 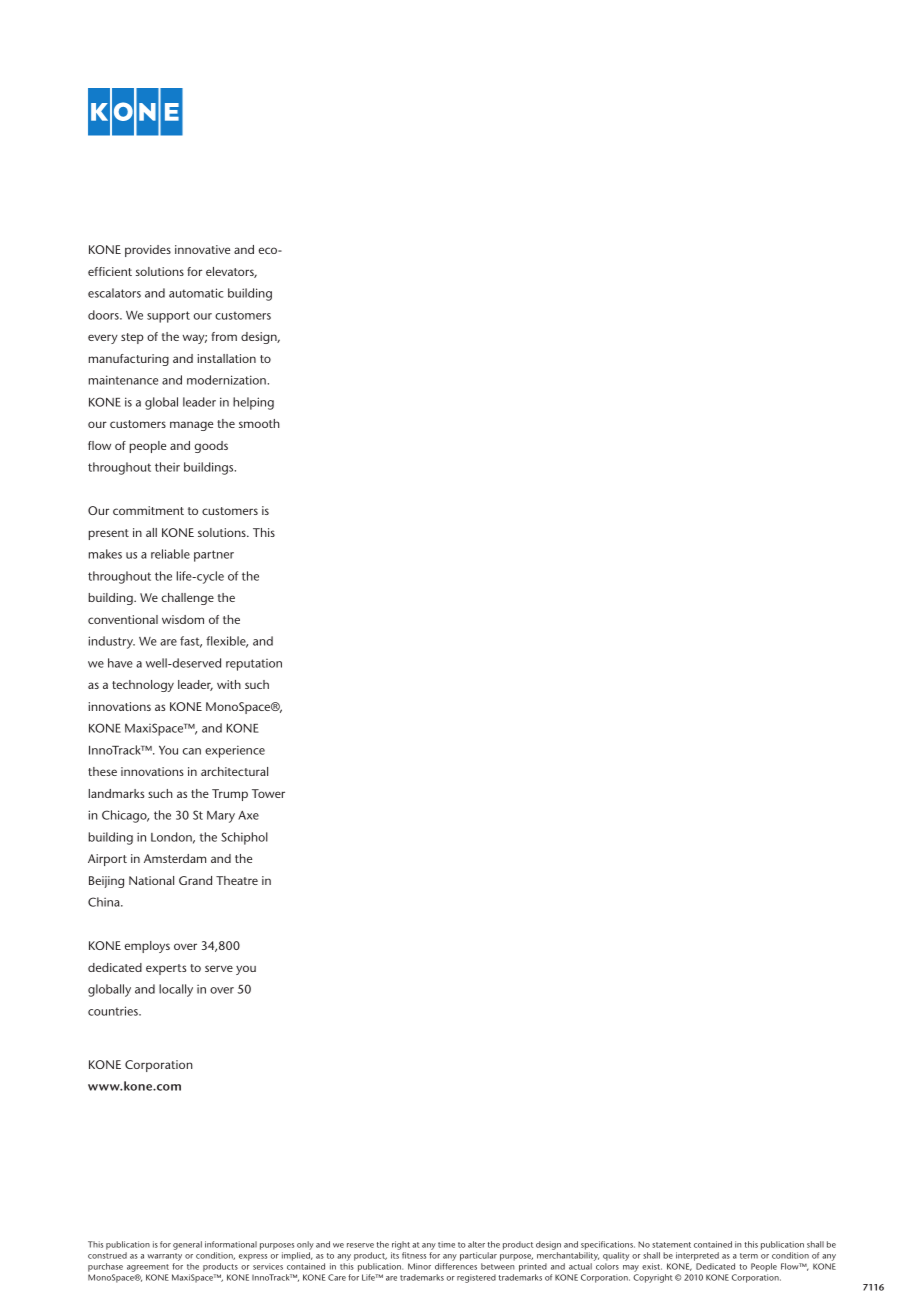 What do you see at coordinates (196, 293) in the page?
I see `automatic` at bounding box center [196, 293].
